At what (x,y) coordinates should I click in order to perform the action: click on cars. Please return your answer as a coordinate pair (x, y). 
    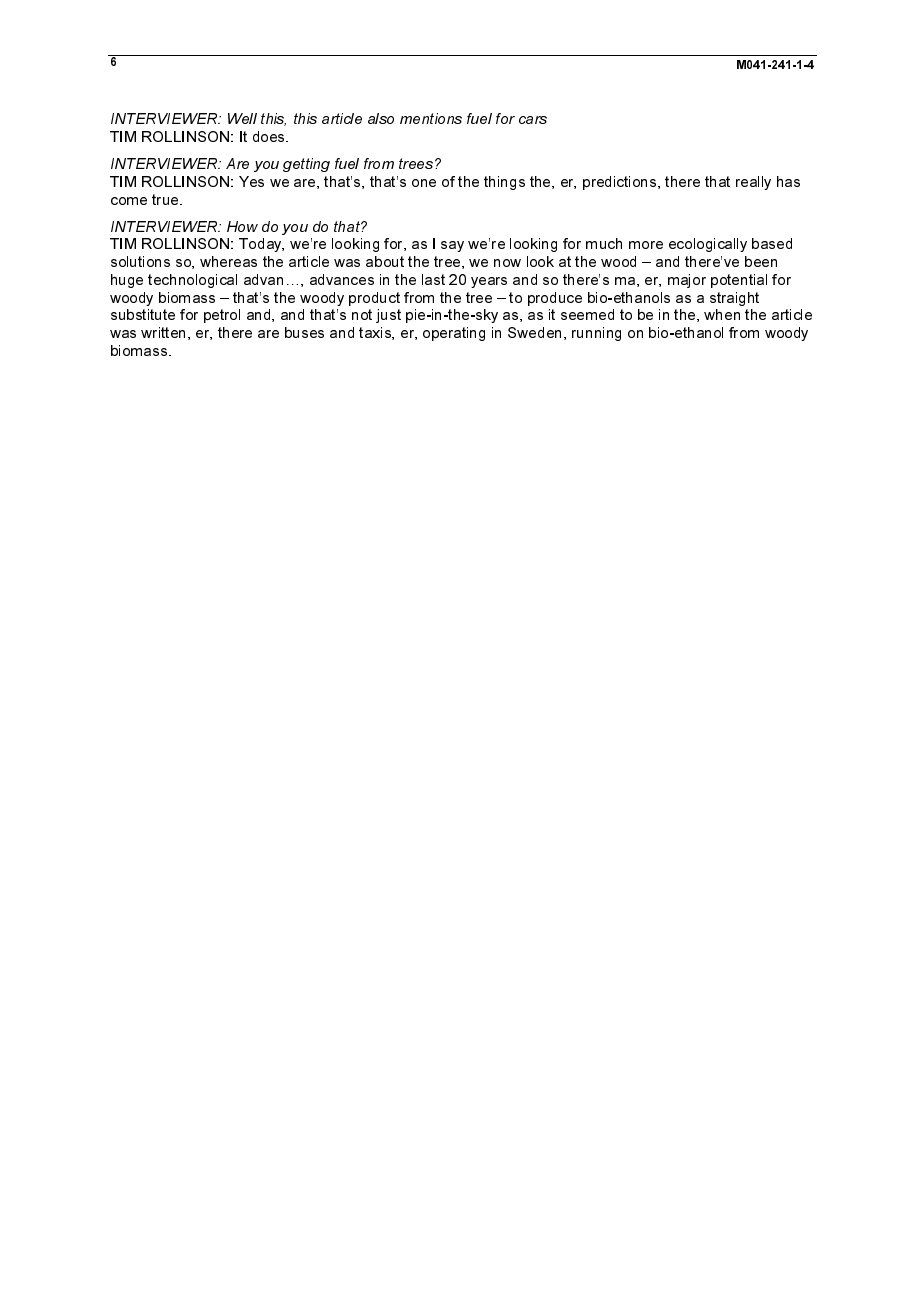
    Looking at the image, I should click on (533, 120).
